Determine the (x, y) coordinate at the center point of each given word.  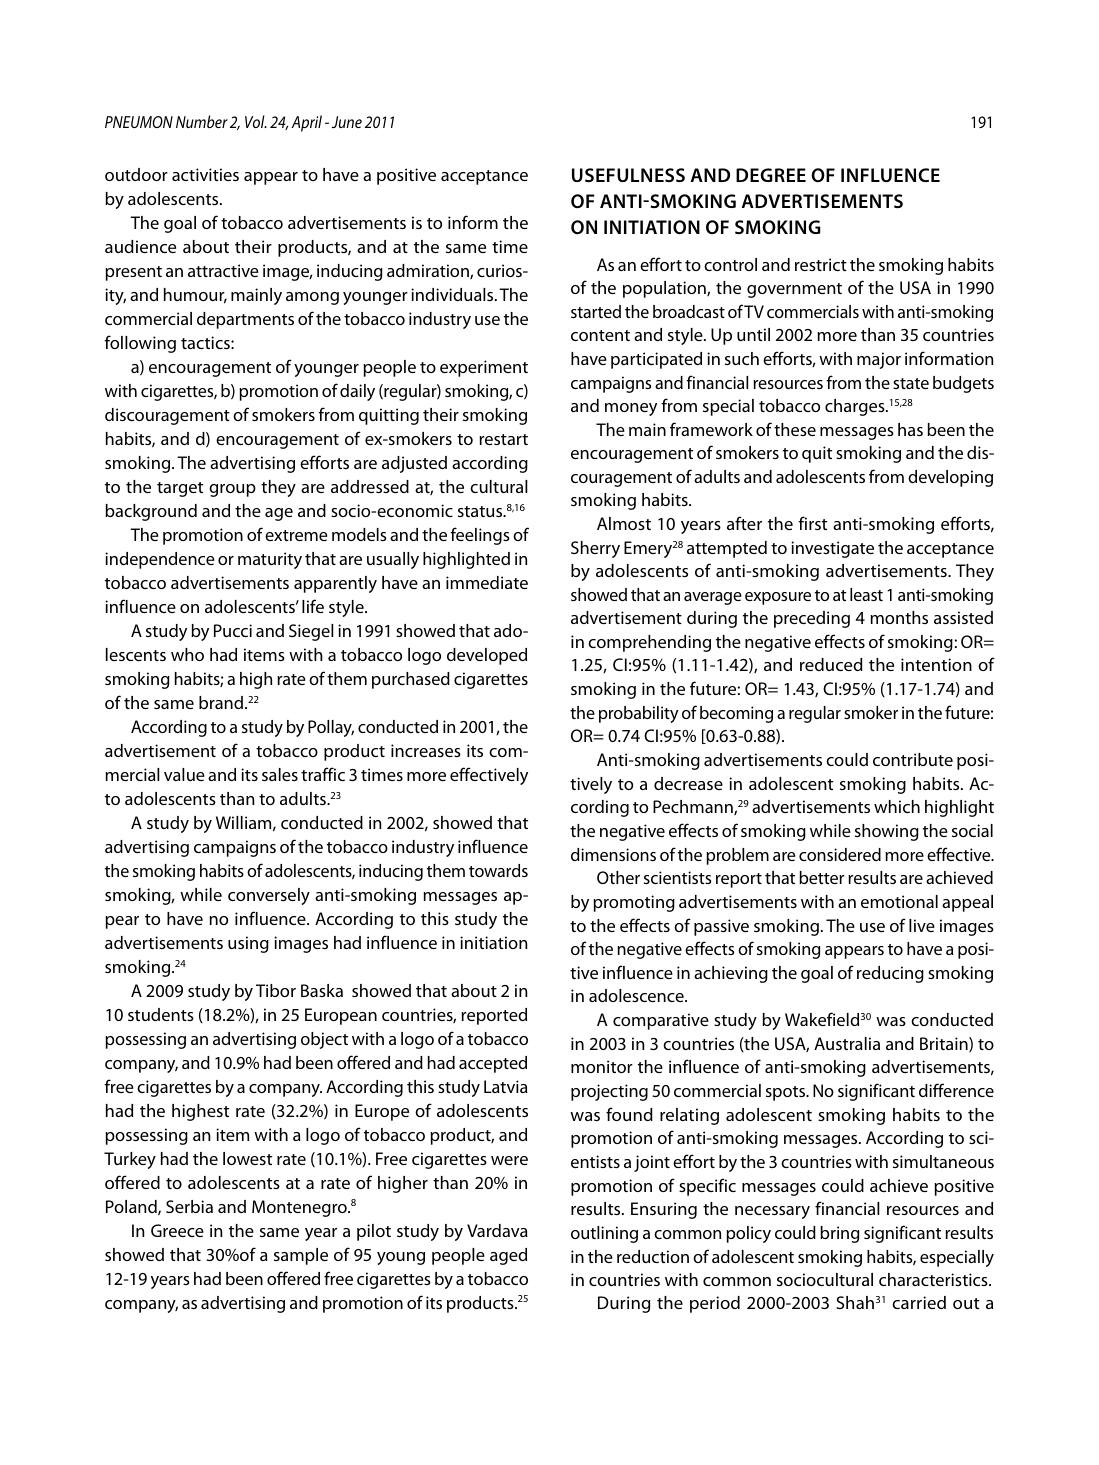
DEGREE (771, 175)
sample (301, 1256)
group (232, 490)
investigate (832, 549)
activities (205, 174)
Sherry (595, 549)
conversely (269, 896)
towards (498, 870)
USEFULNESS (628, 175)
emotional (899, 901)
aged (508, 1256)
